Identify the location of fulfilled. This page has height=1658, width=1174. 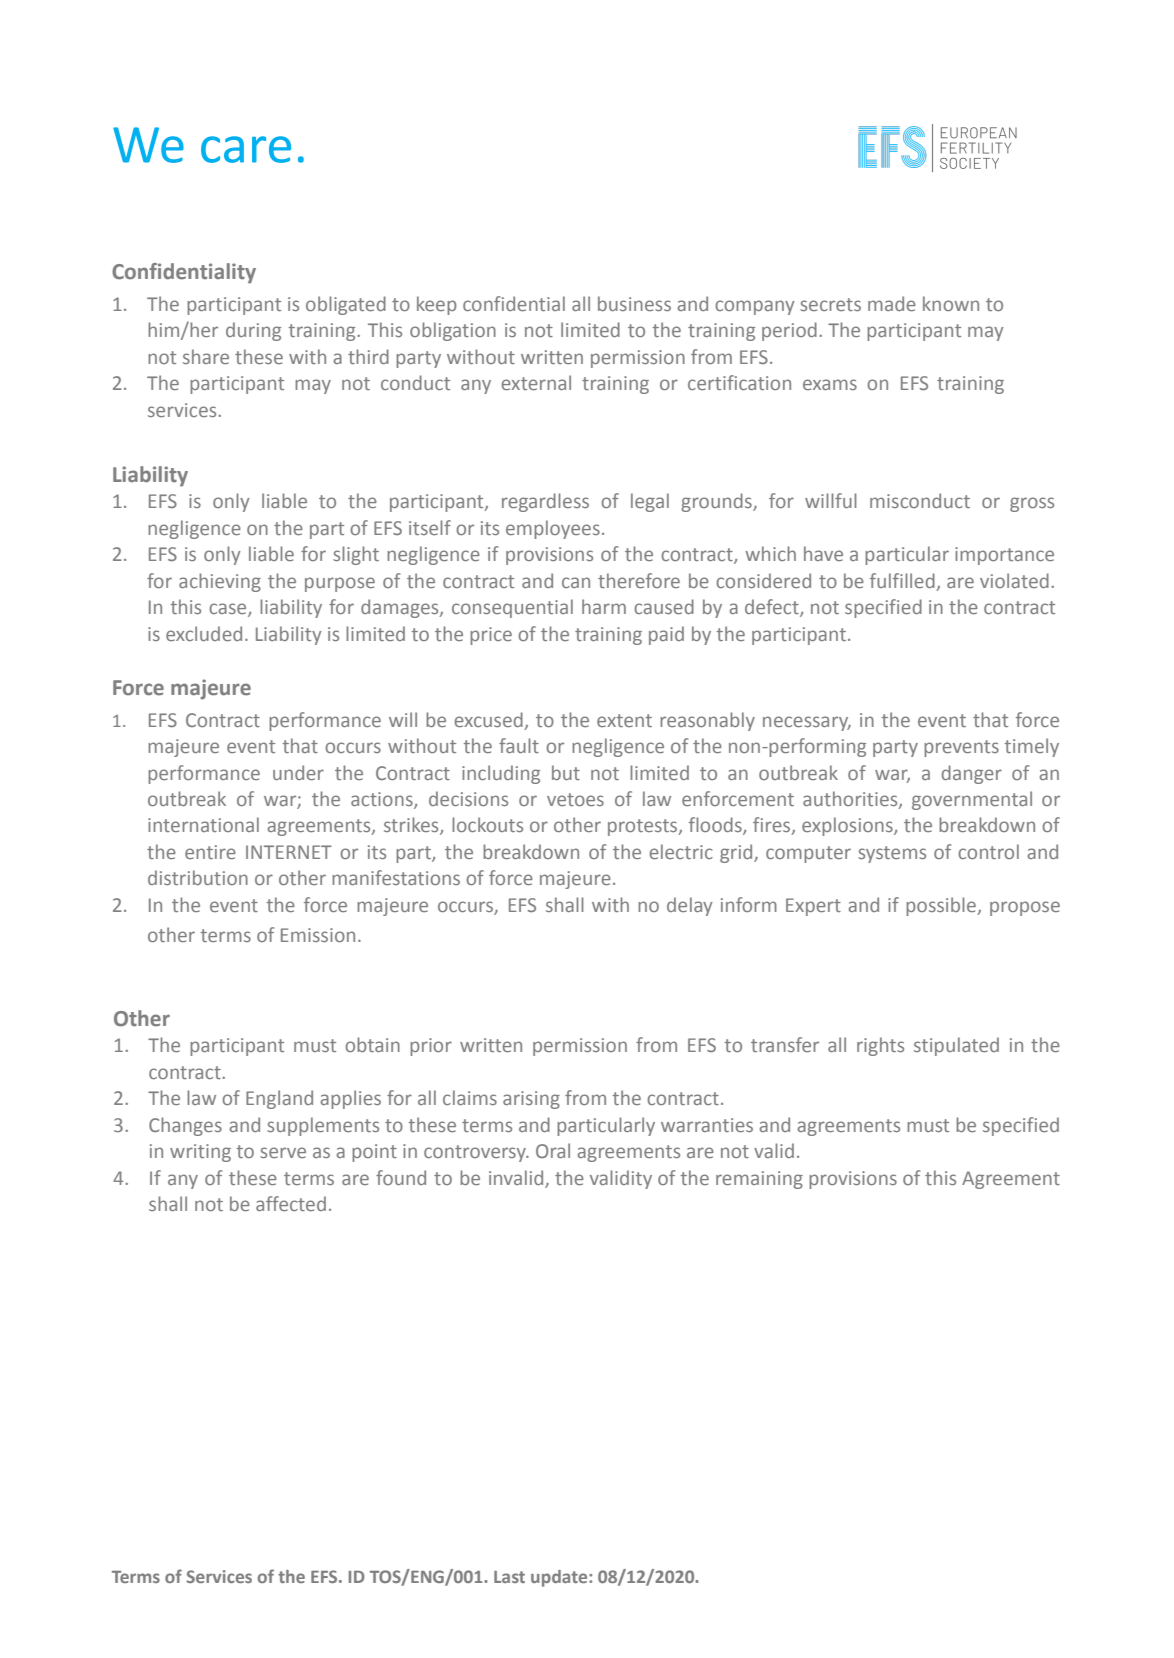
(902, 580).
